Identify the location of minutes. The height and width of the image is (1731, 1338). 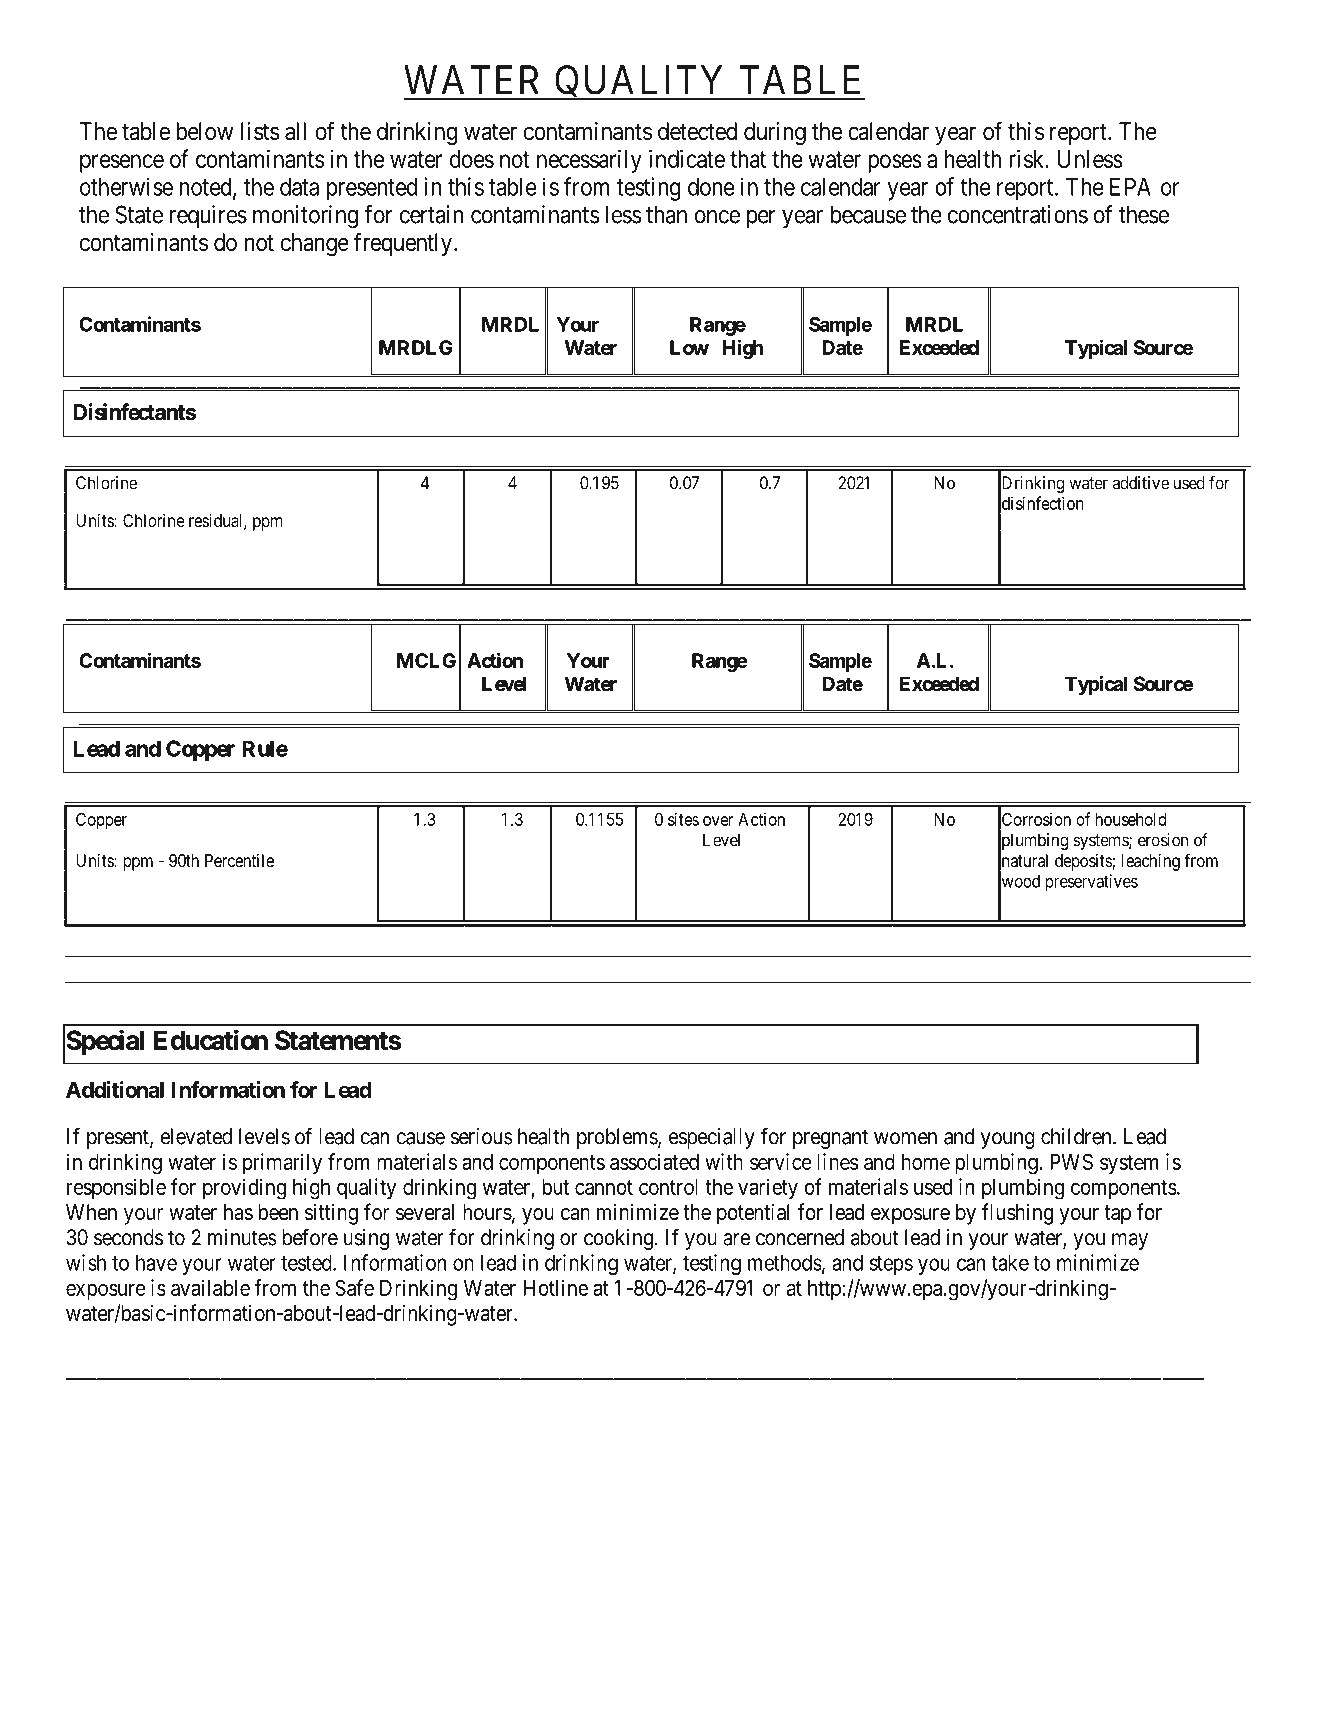
(242, 1237).
